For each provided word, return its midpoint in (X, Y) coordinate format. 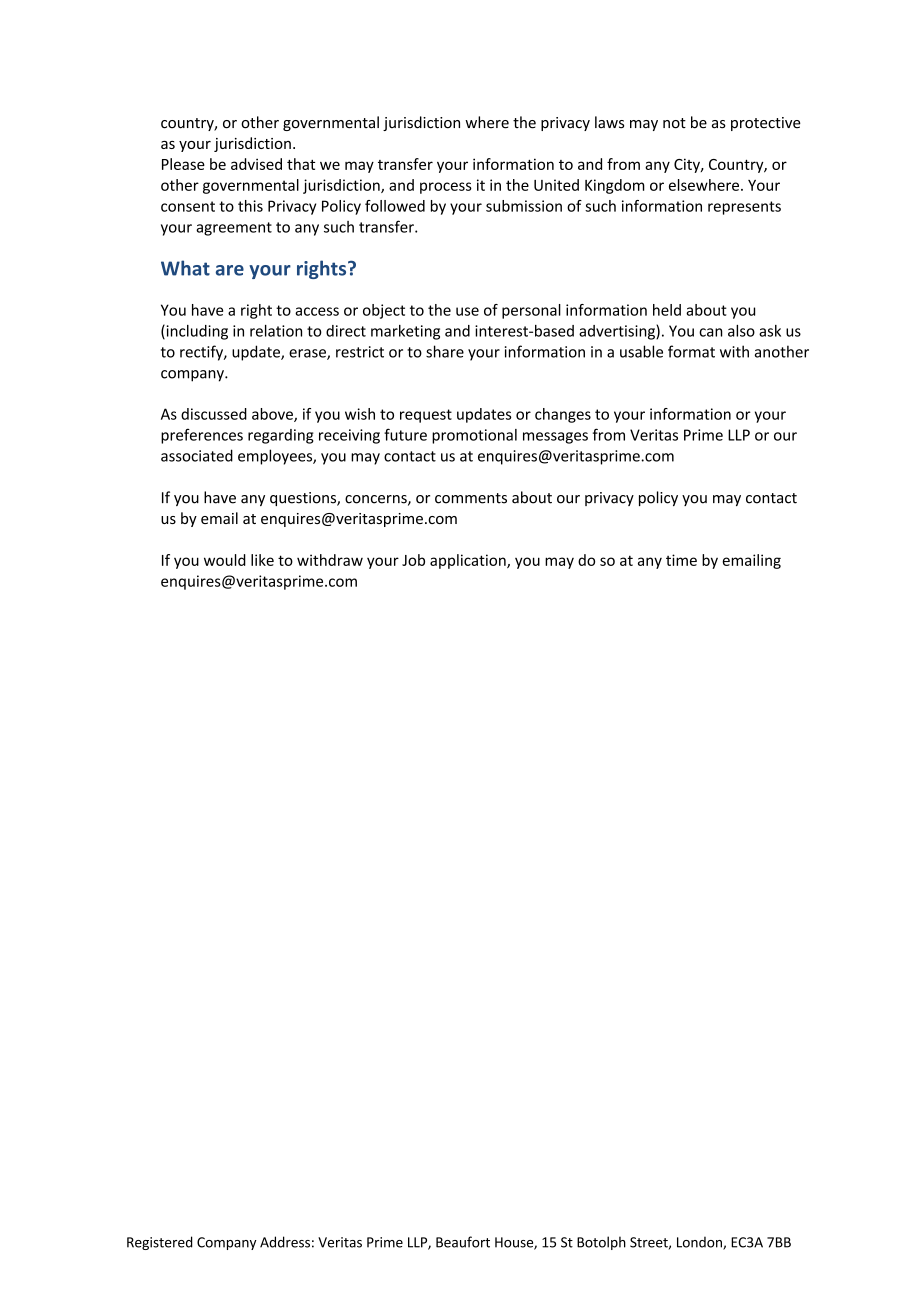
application (469, 561)
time (681, 560)
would (225, 560)
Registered (160, 1243)
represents (744, 208)
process (446, 188)
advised (256, 164)
